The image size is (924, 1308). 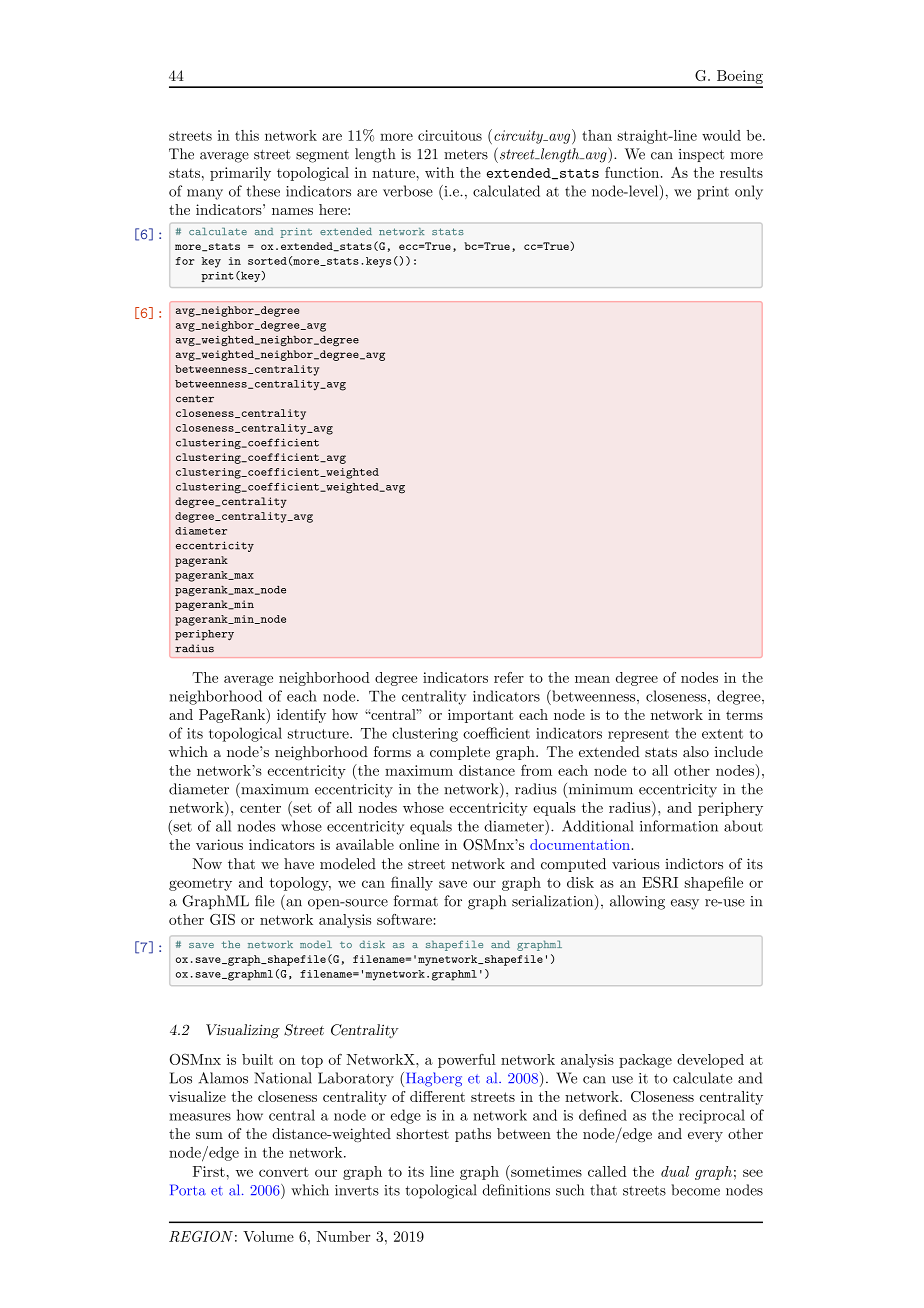 What do you see at coordinates (263, 191) in the screenshot?
I see `these` at bounding box center [263, 191].
